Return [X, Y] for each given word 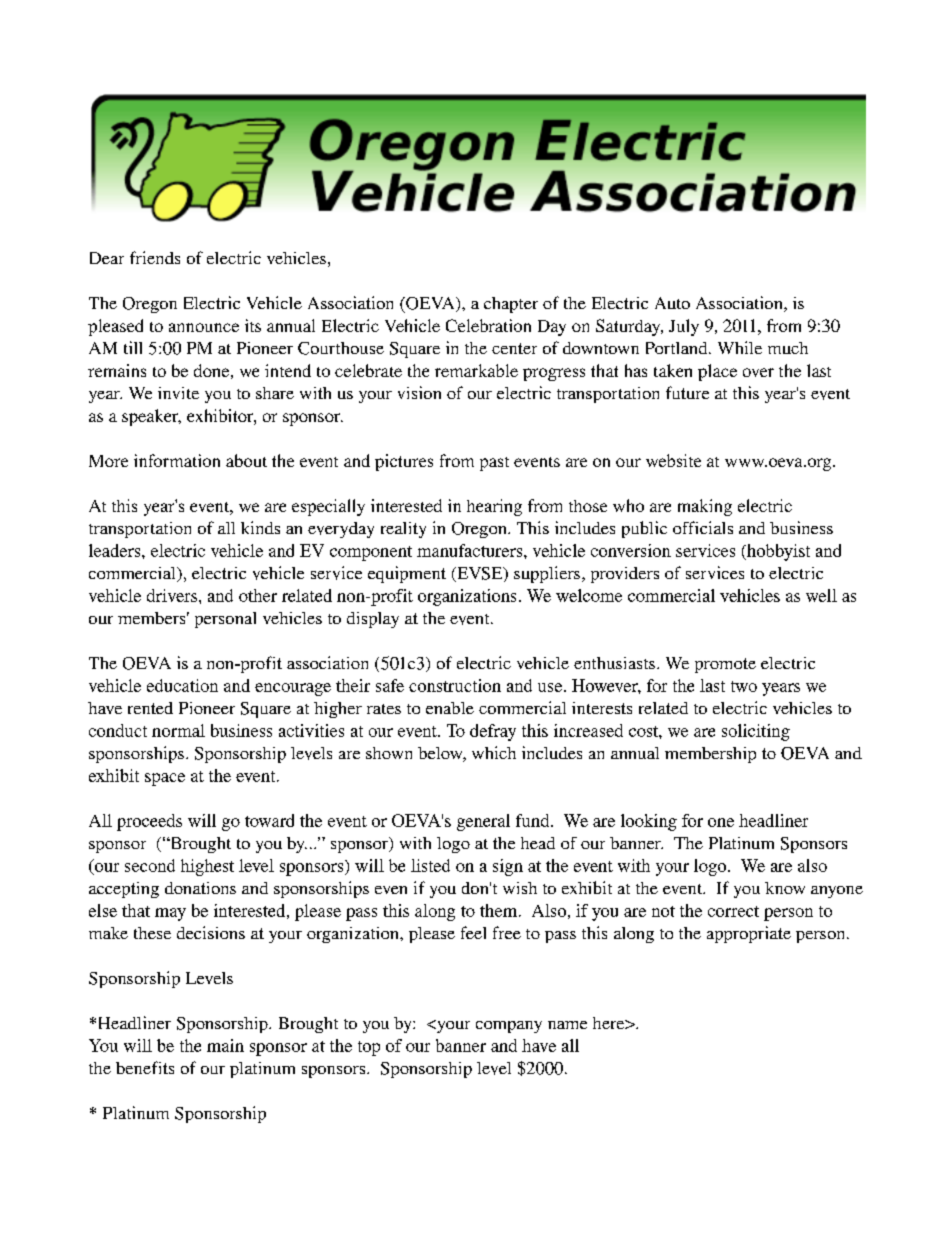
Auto [672, 303]
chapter [511, 305]
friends [155, 257]
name [567, 1025]
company [509, 1027]
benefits [145, 1067]
